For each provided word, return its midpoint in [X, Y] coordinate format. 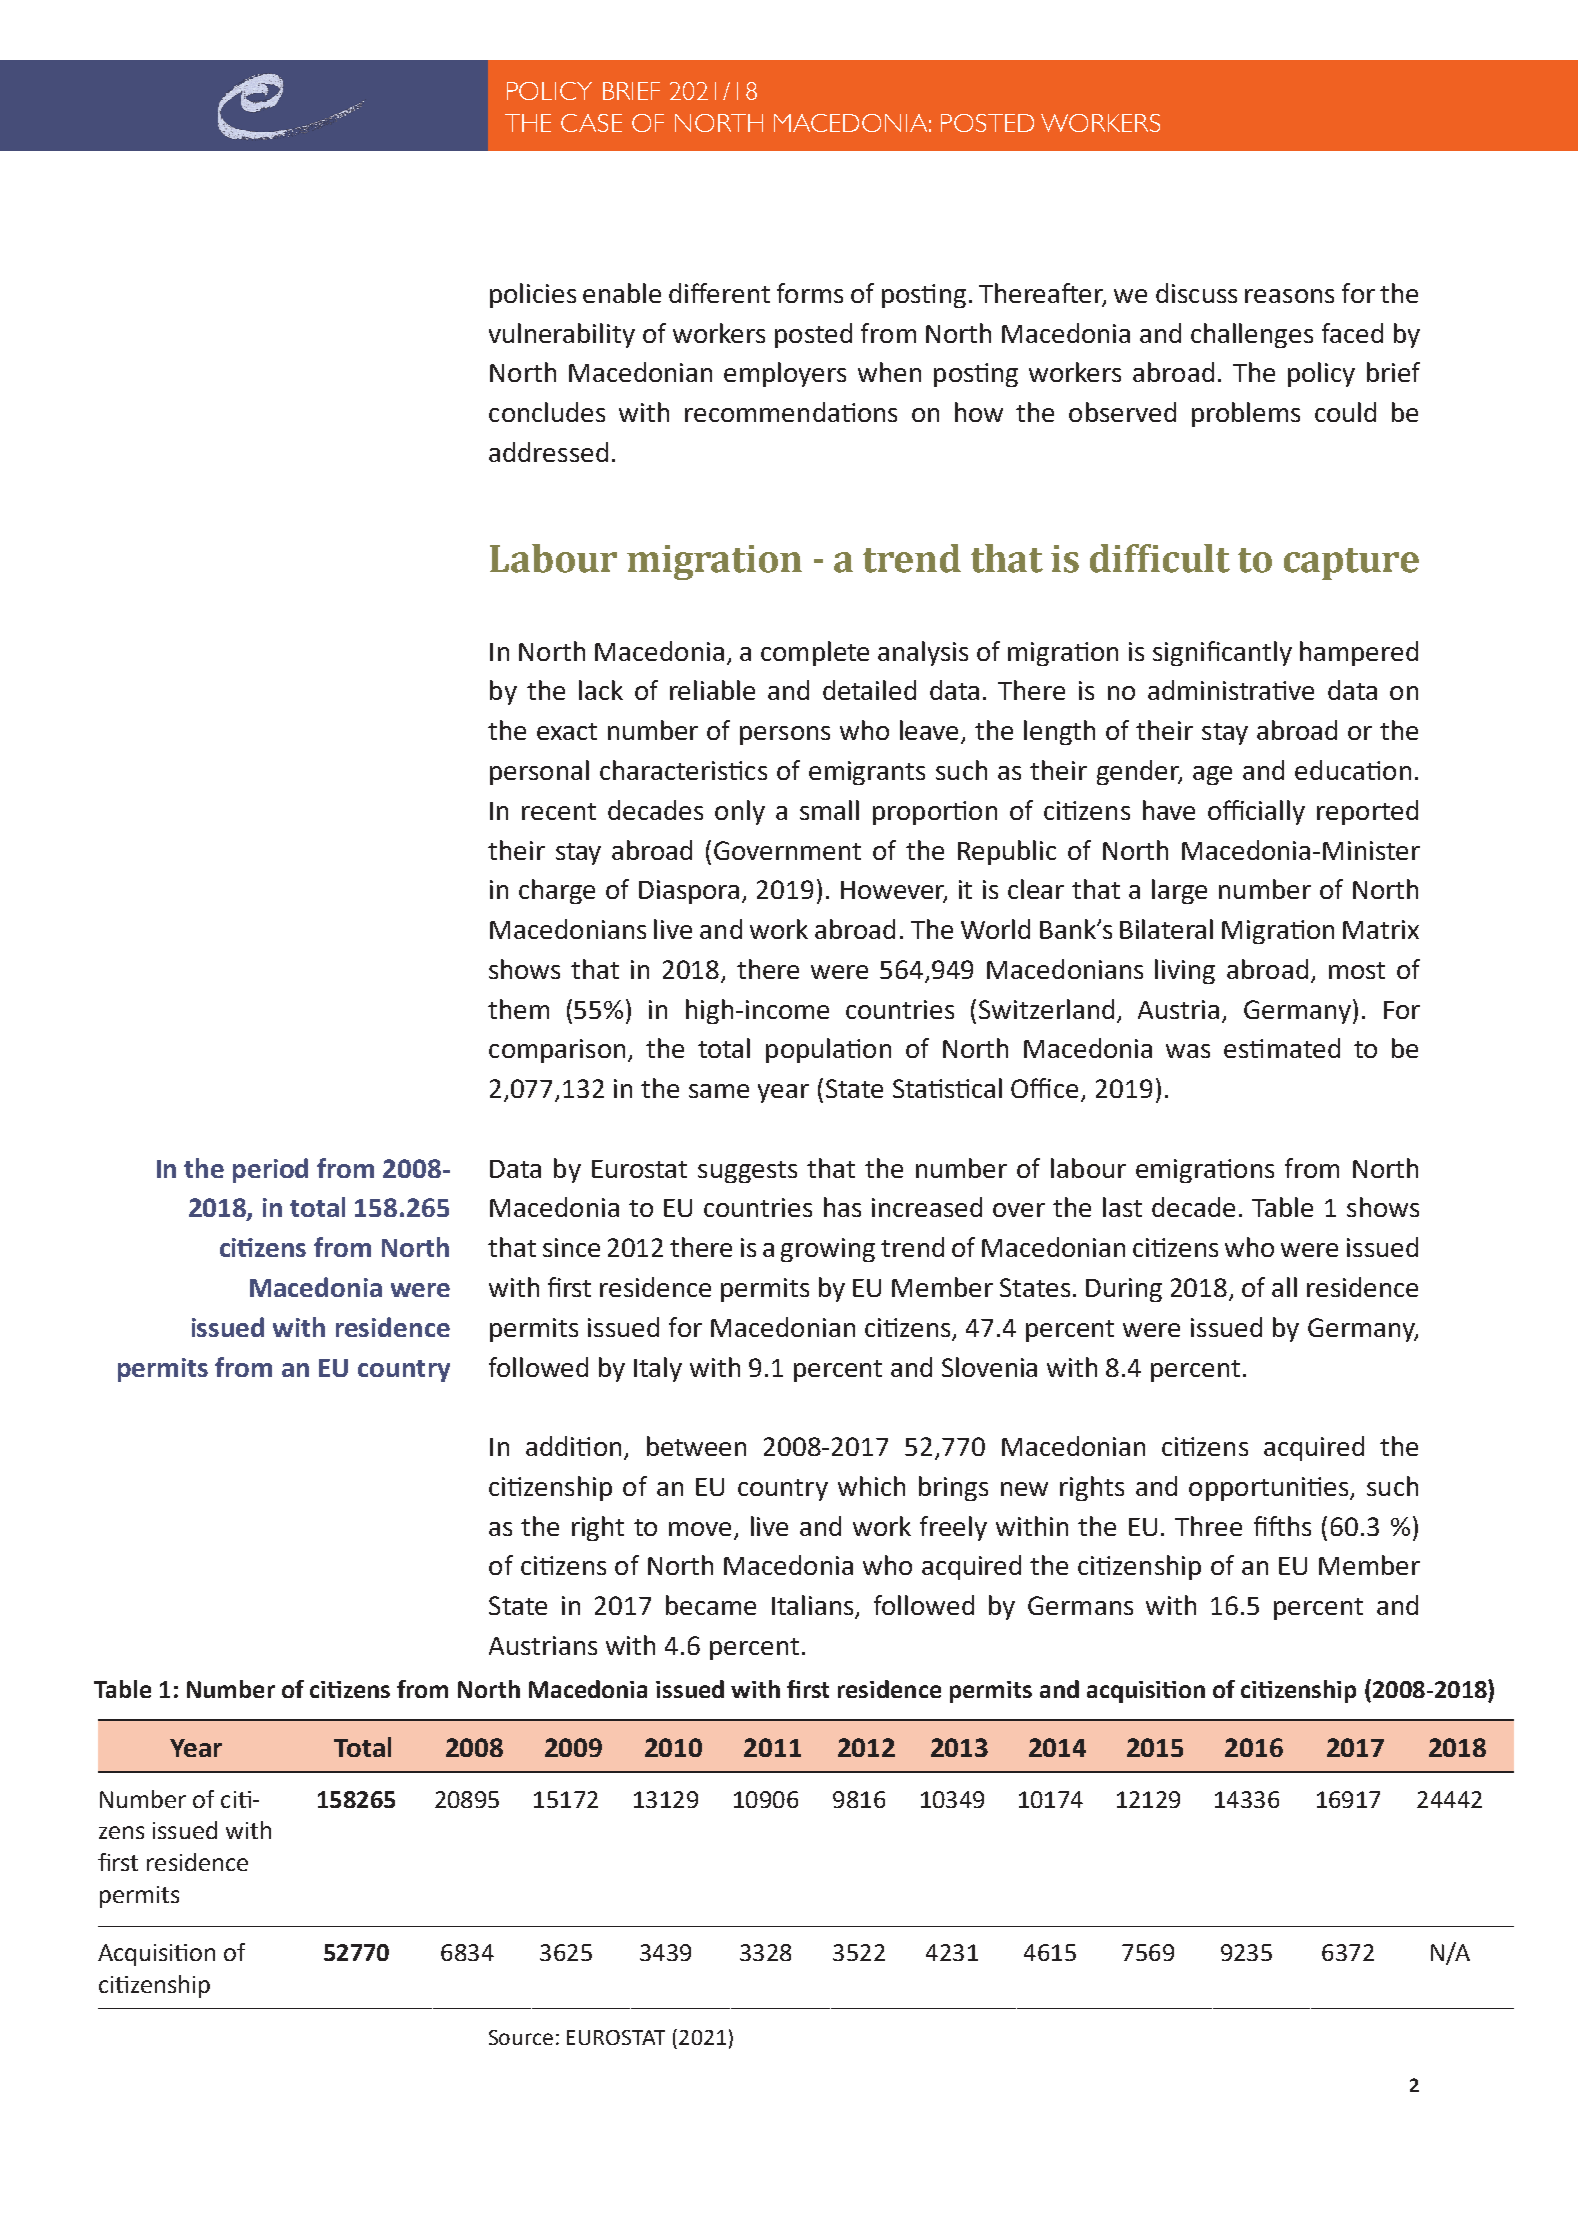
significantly [1222, 653]
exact [567, 731]
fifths [1282, 1526]
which [871, 1486]
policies [533, 295]
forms [810, 293]
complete [815, 653]
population [828, 1050]
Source [521, 2037]
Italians [814, 1606]
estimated [1282, 1048]
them [518, 1009]
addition [573, 1446]
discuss [1196, 293]
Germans [1080, 1605]
